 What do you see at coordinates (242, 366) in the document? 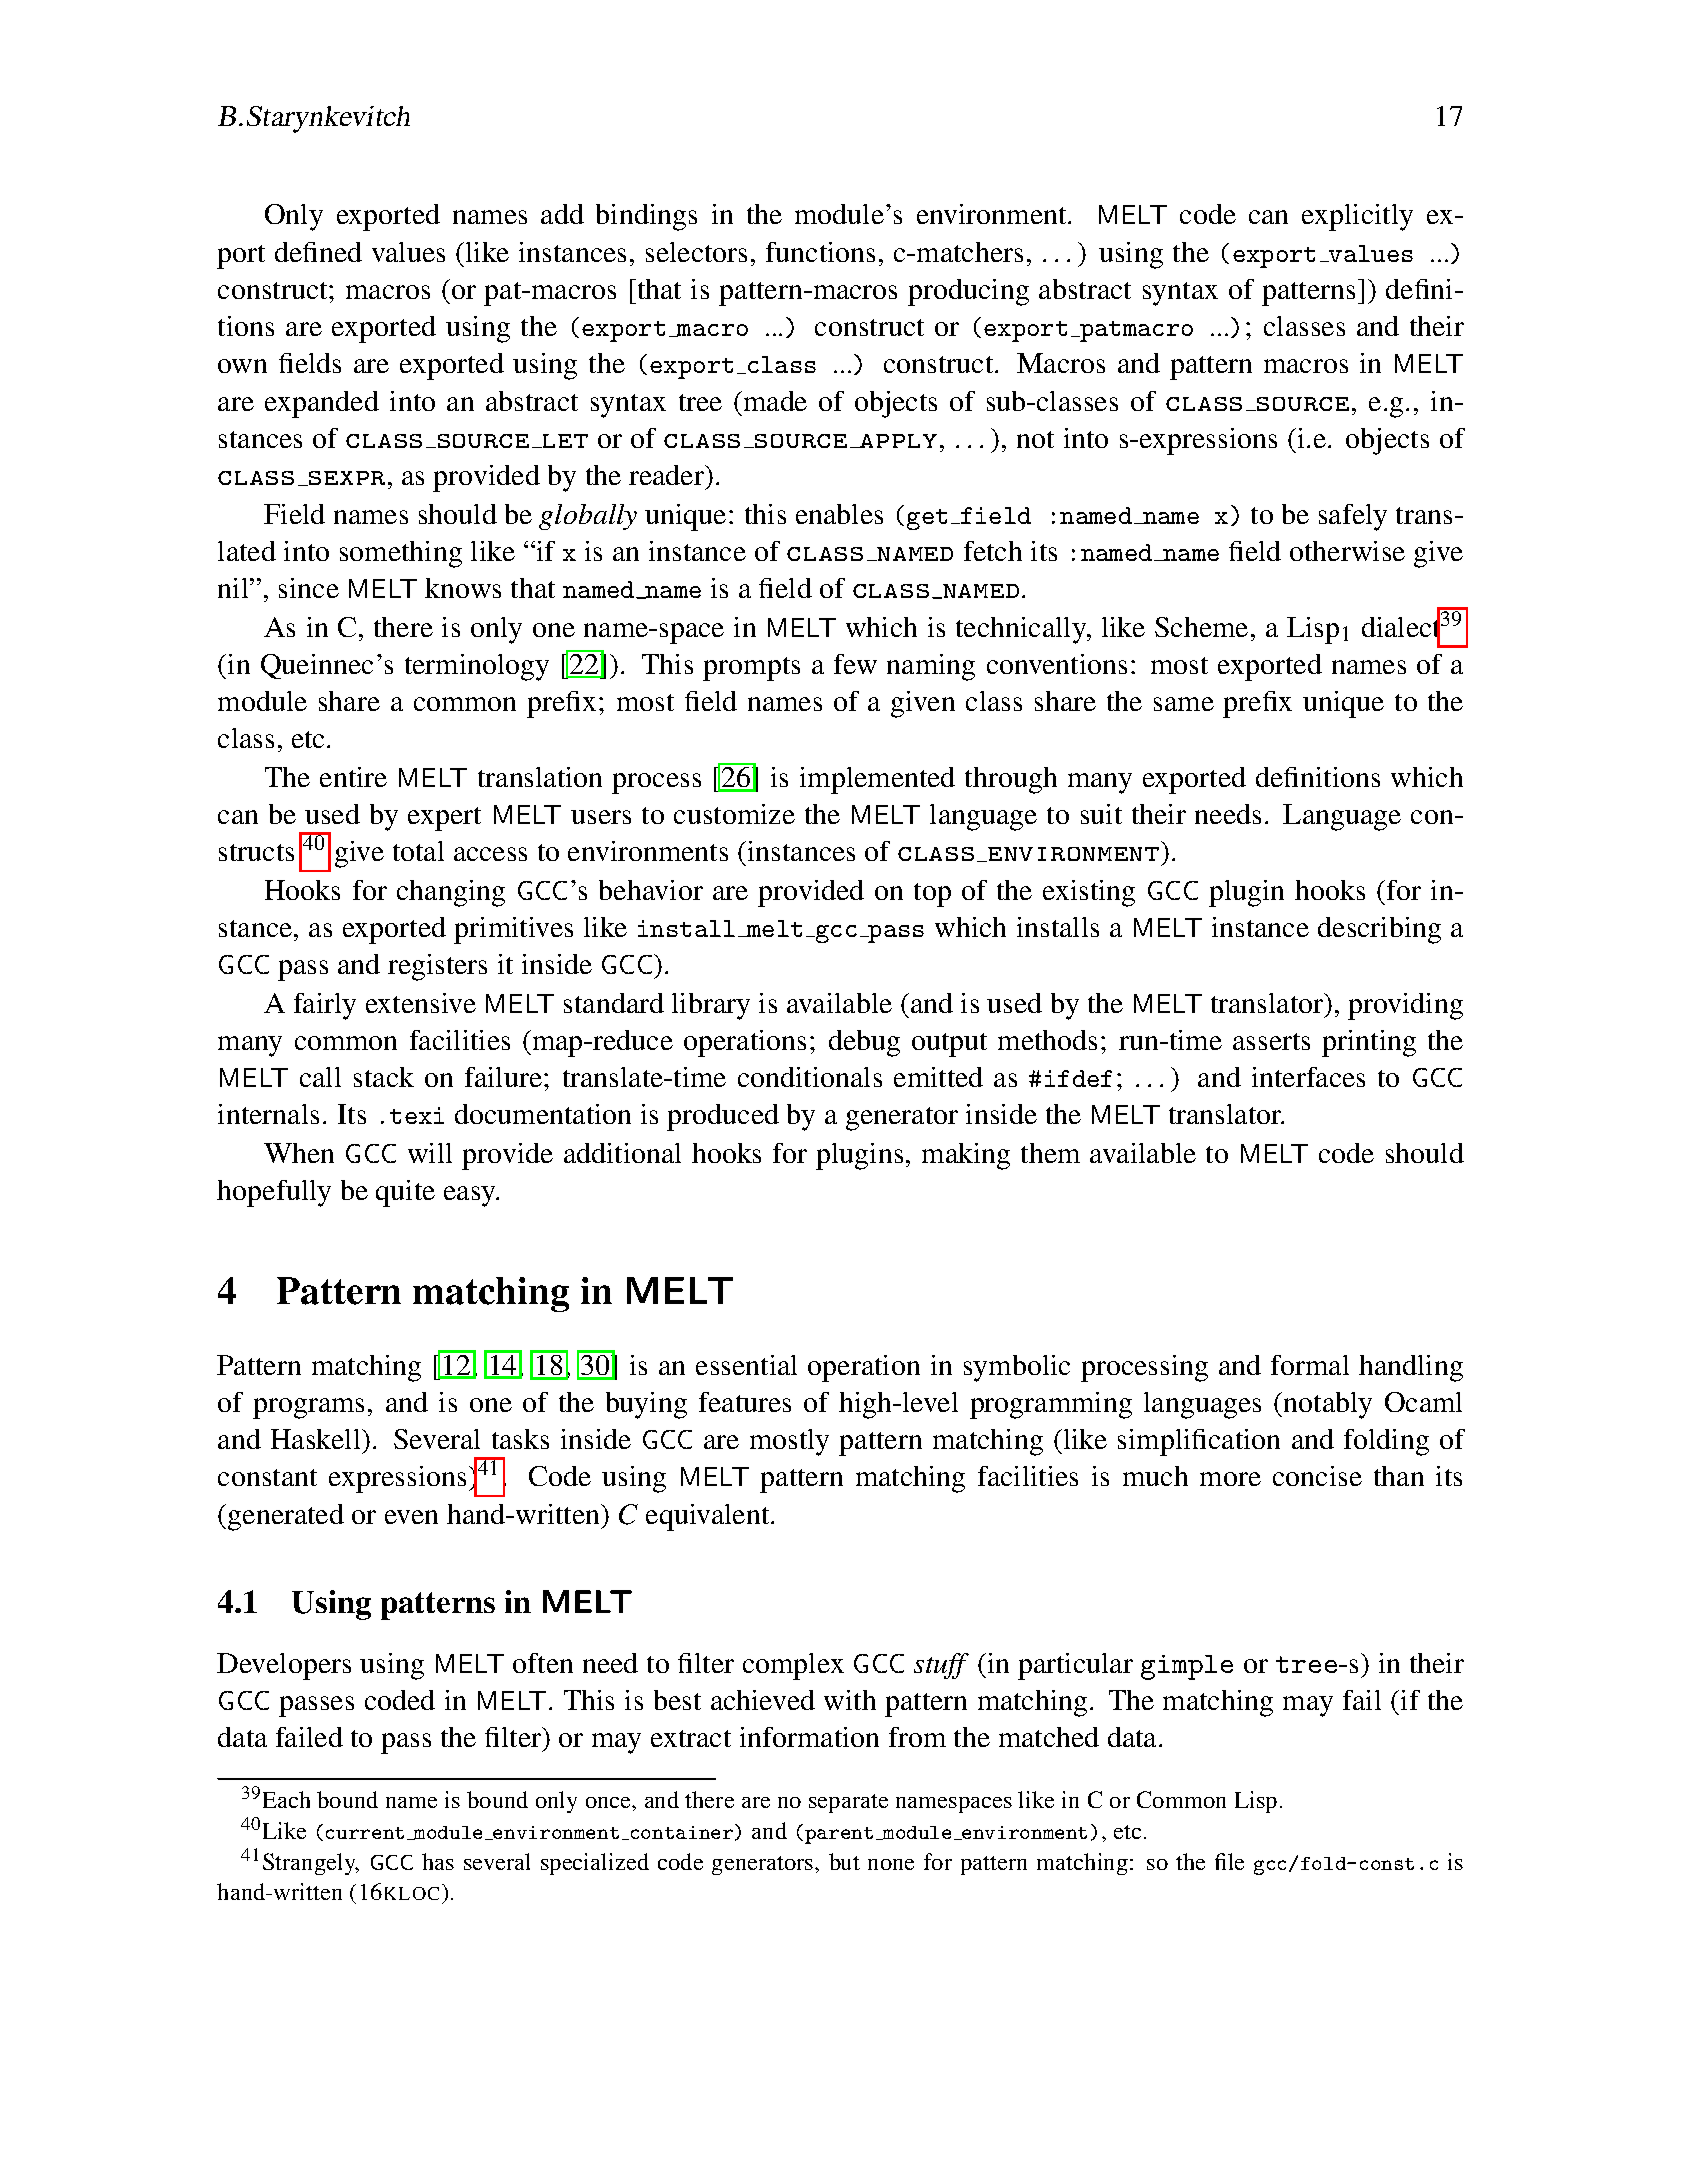
I see `own` at bounding box center [242, 366].
